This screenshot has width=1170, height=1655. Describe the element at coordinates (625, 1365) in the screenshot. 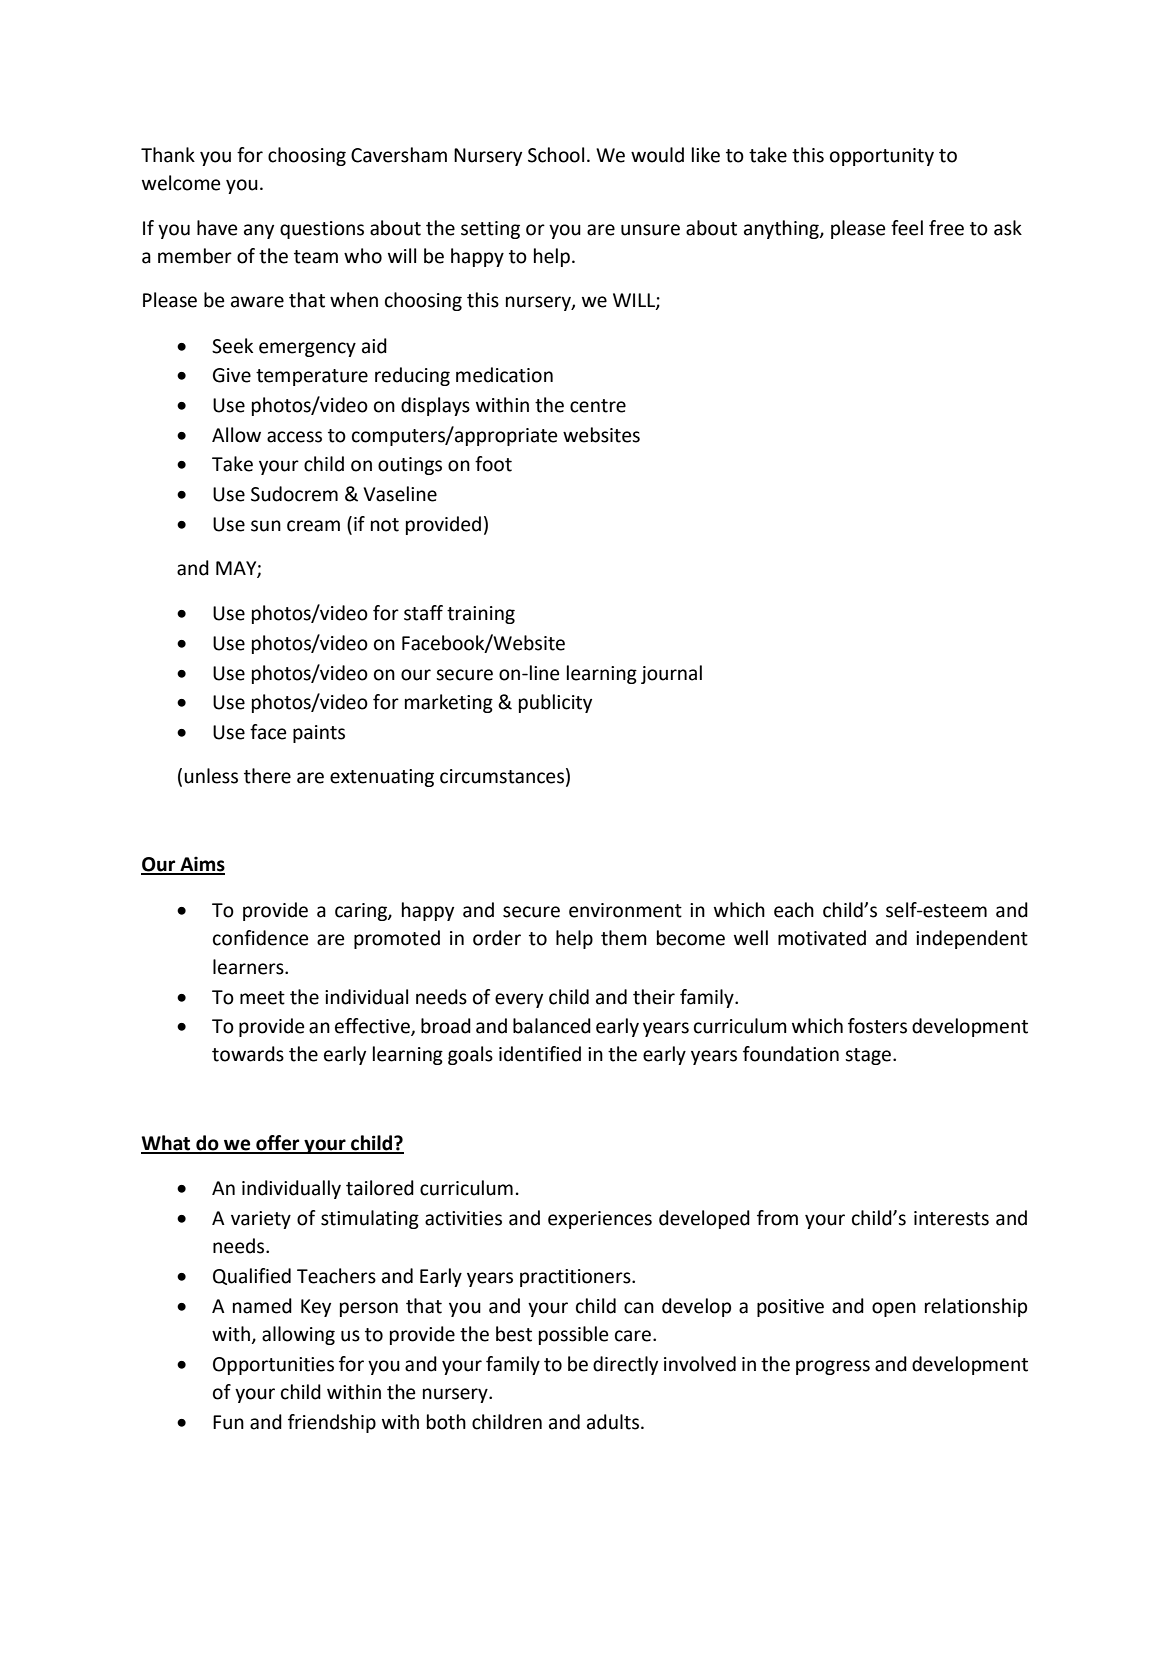

I see `directly` at that location.
